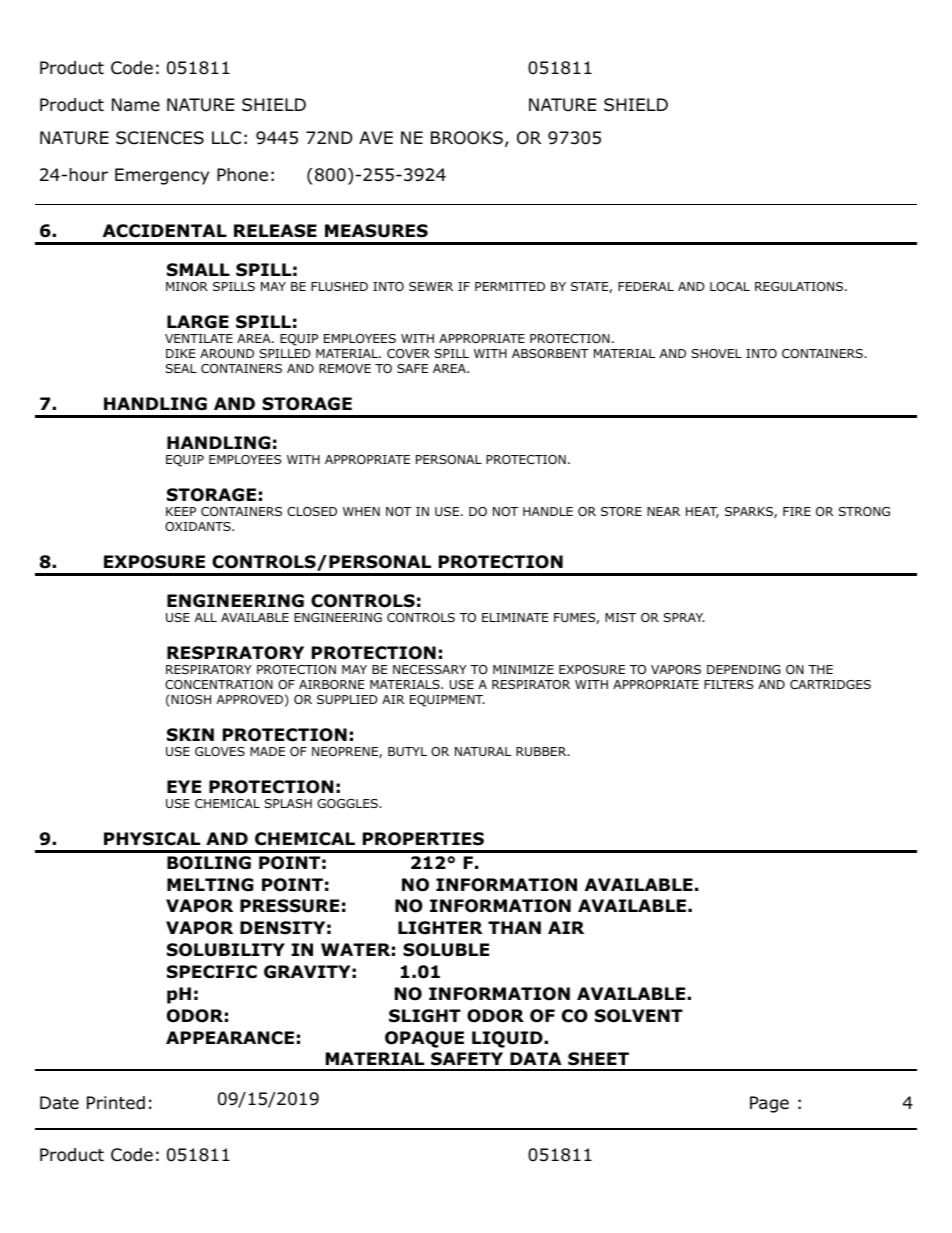 Image resolution: width=952 pixels, height=1233 pixels. What do you see at coordinates (408, 353) in the screenshot?
I see `COVER` at bounding box center [408, 353].
